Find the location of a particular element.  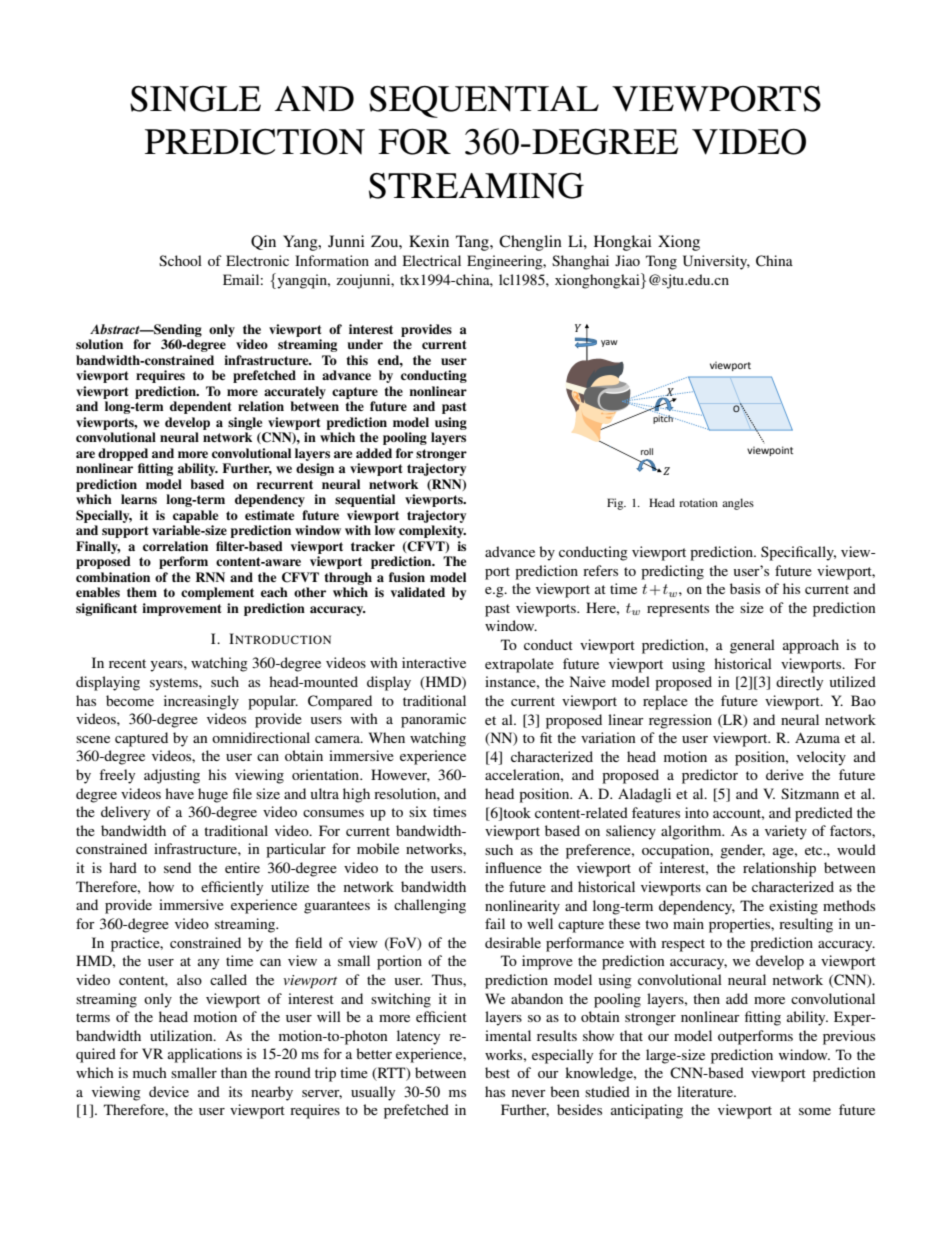

added is located at coordinates (374, 453).
